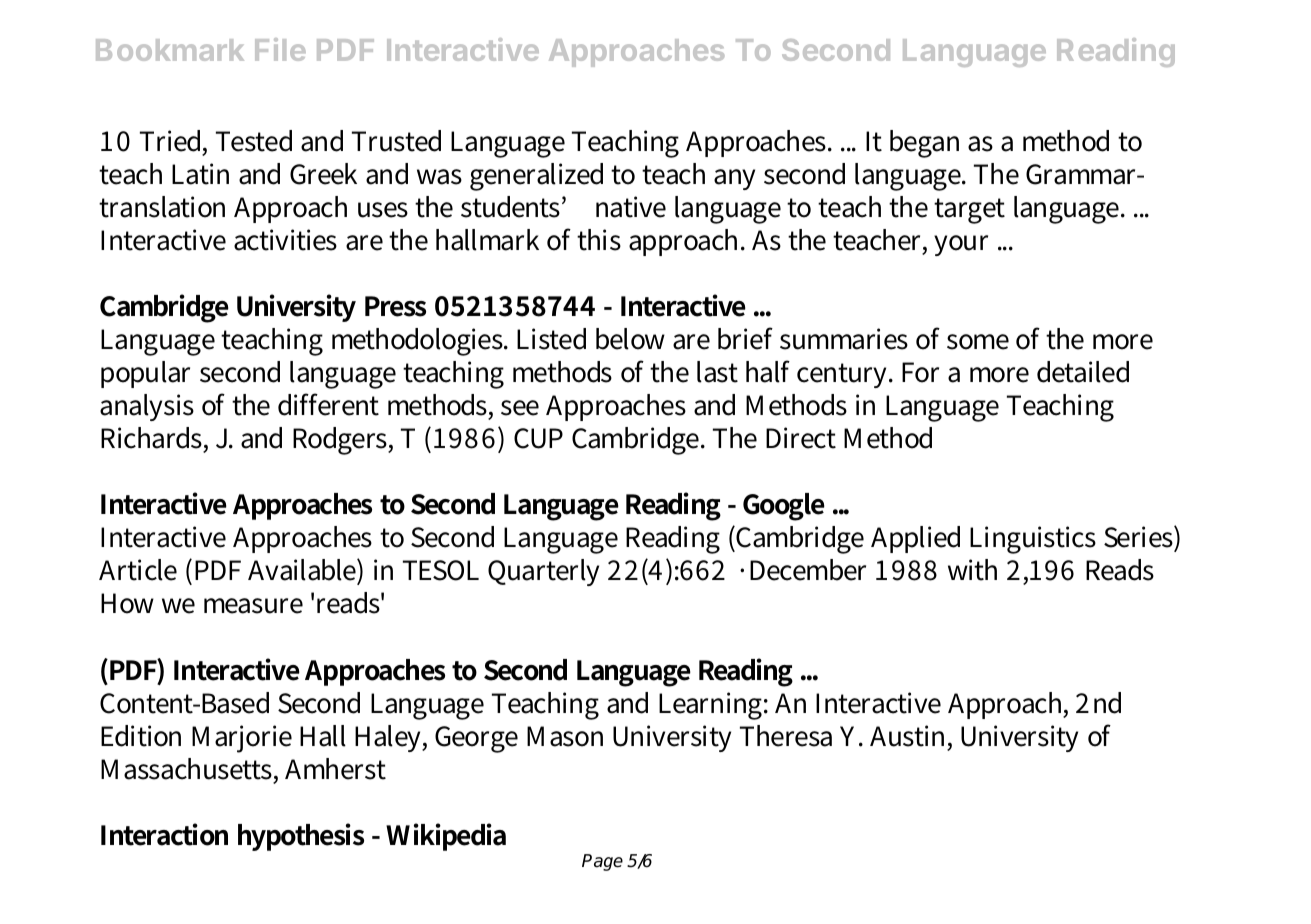 This screenshot has height=924, width=1311. Describe the element at coordinates (786, 736) in the screenshot. I see `Theresa` at that location.
